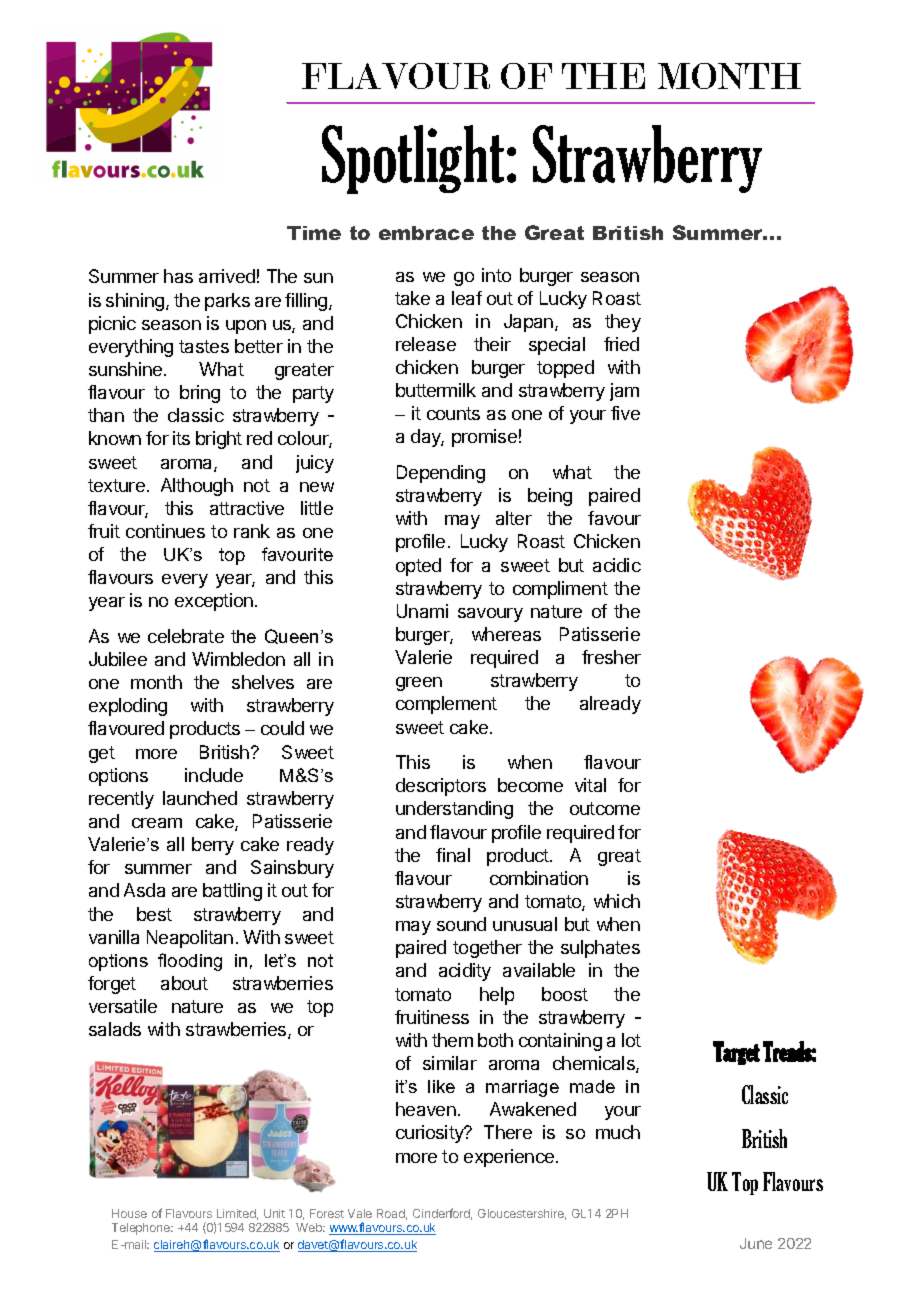 Image resolution: width=924 pixels, height=1308 pixels. Describe the element at coordinates (441, 474) in the image. I see `Depending` at that location.
